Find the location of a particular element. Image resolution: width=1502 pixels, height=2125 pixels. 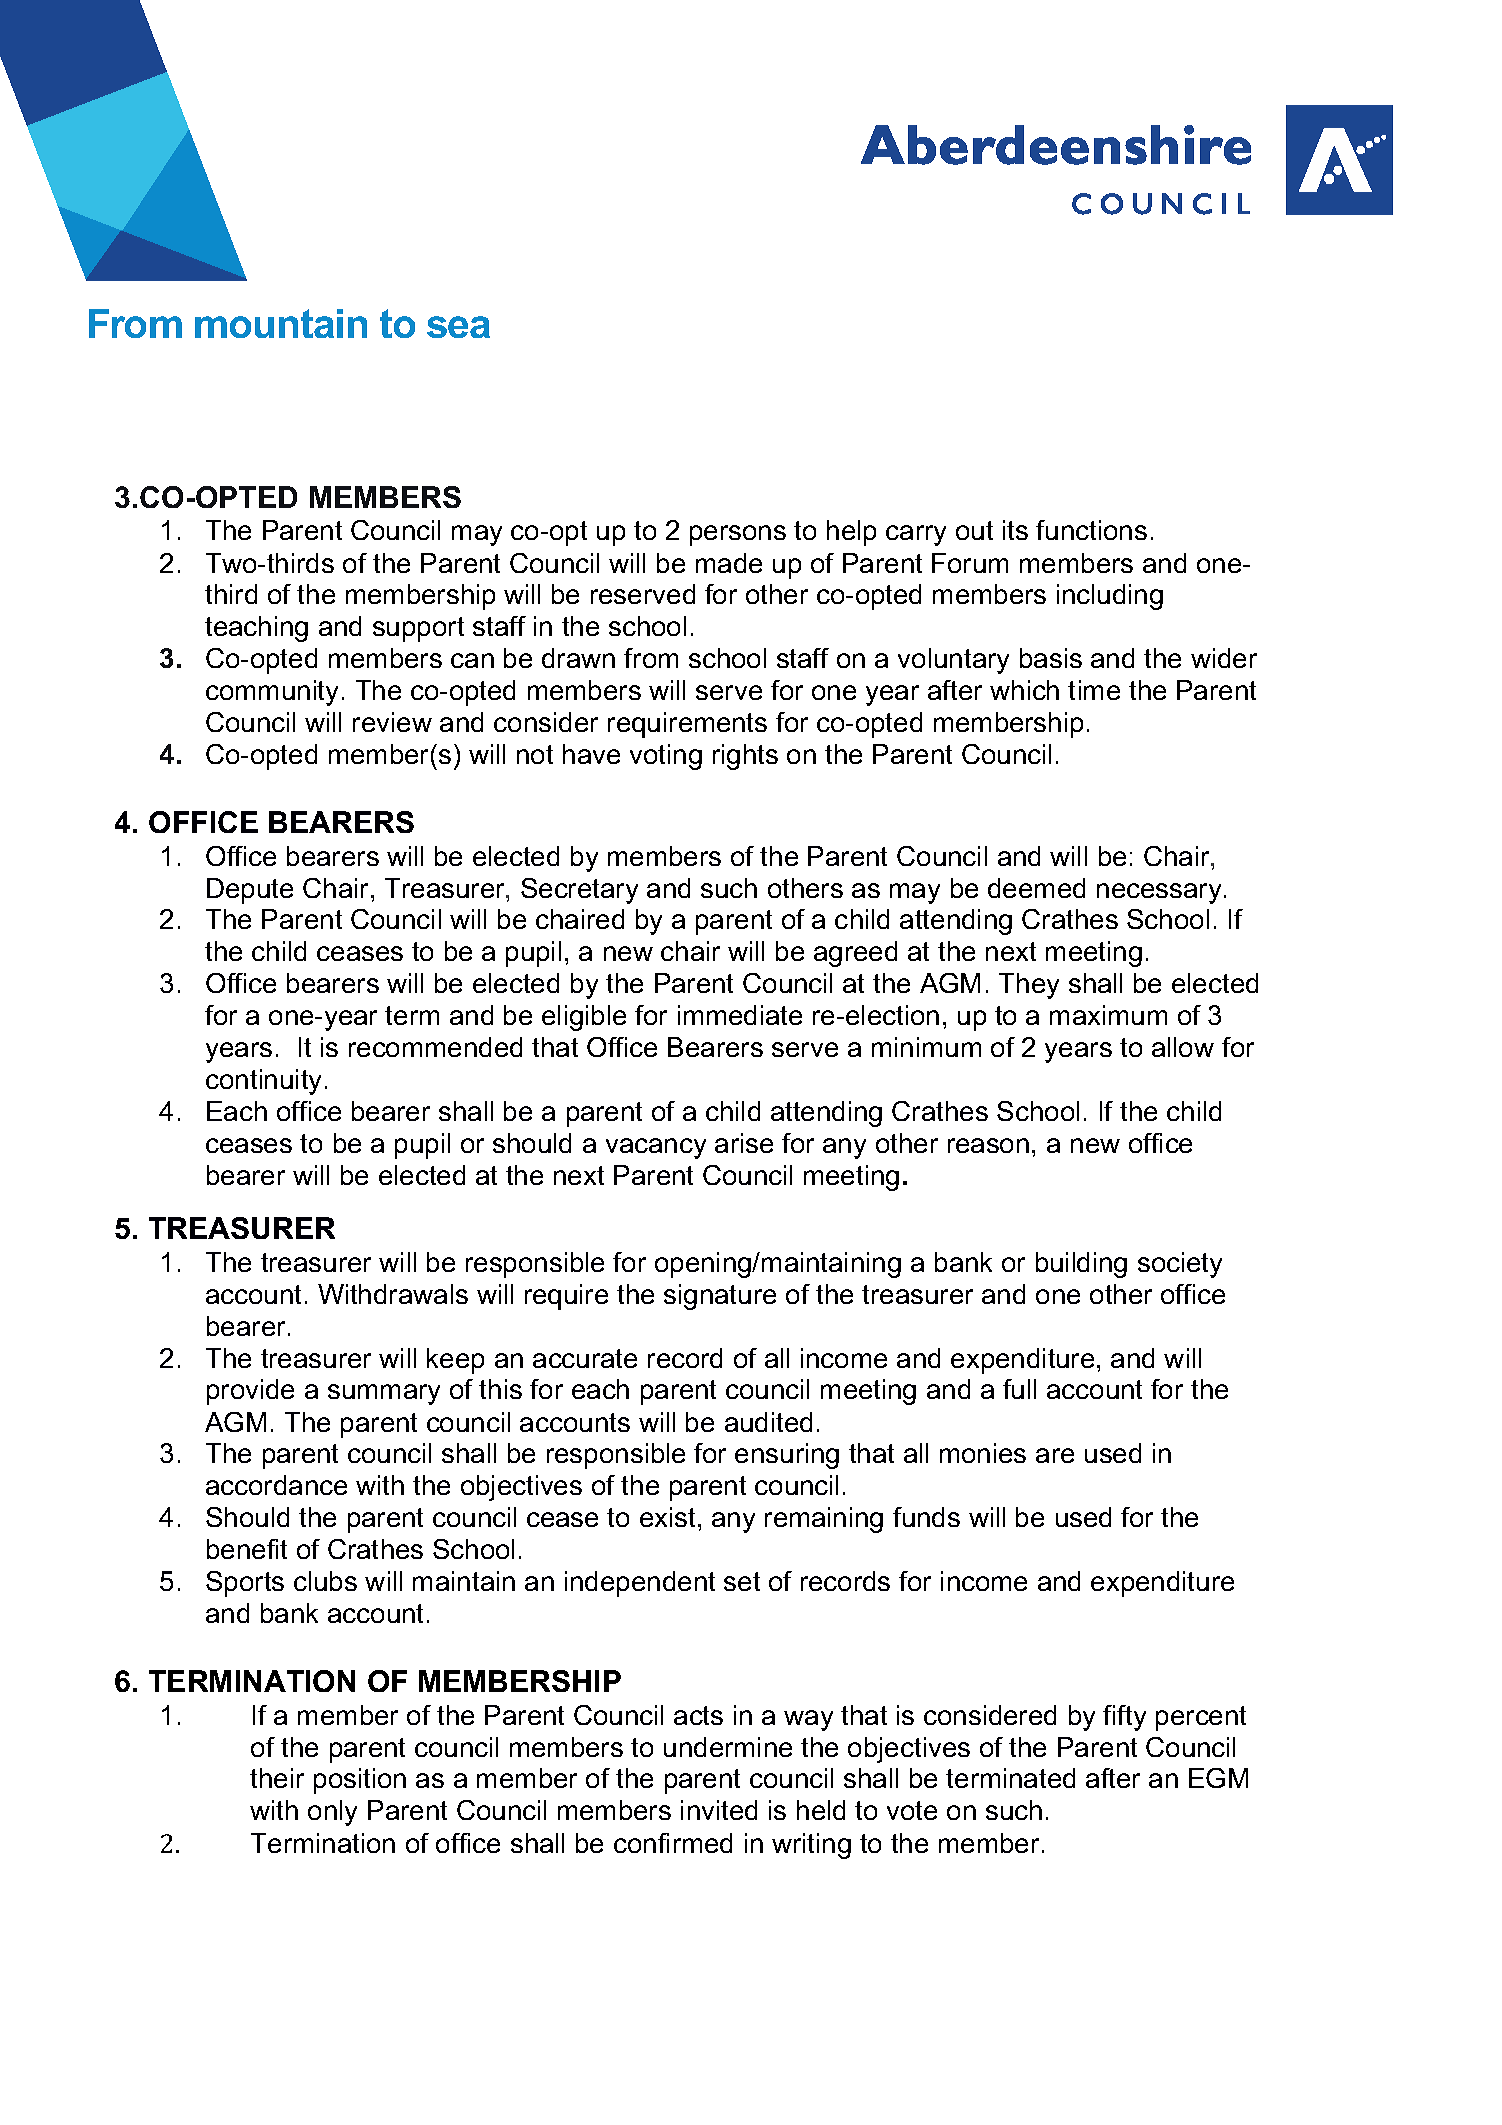

arise is located at coordinates (744, 1143).
